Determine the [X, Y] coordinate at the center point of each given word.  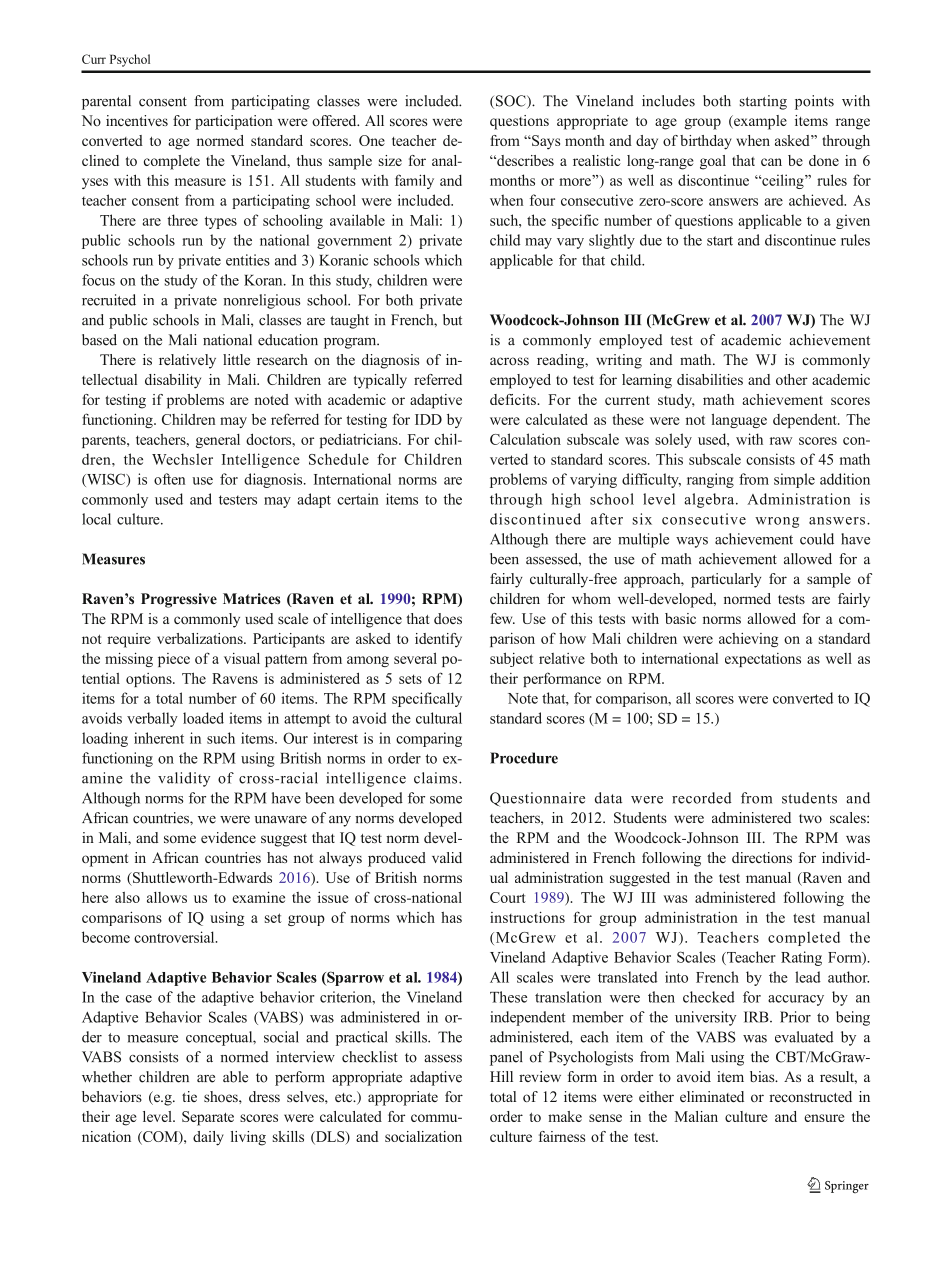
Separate [208, 1118]
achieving [748, 640]
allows [167, 897]
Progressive [179, 600]
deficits [514, 399]
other [792, 379]
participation [234, 122]
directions [762, 857]
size [390, 160]
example [759, 122]
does [448, 618]
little [236, 359]
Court [508, 897]
